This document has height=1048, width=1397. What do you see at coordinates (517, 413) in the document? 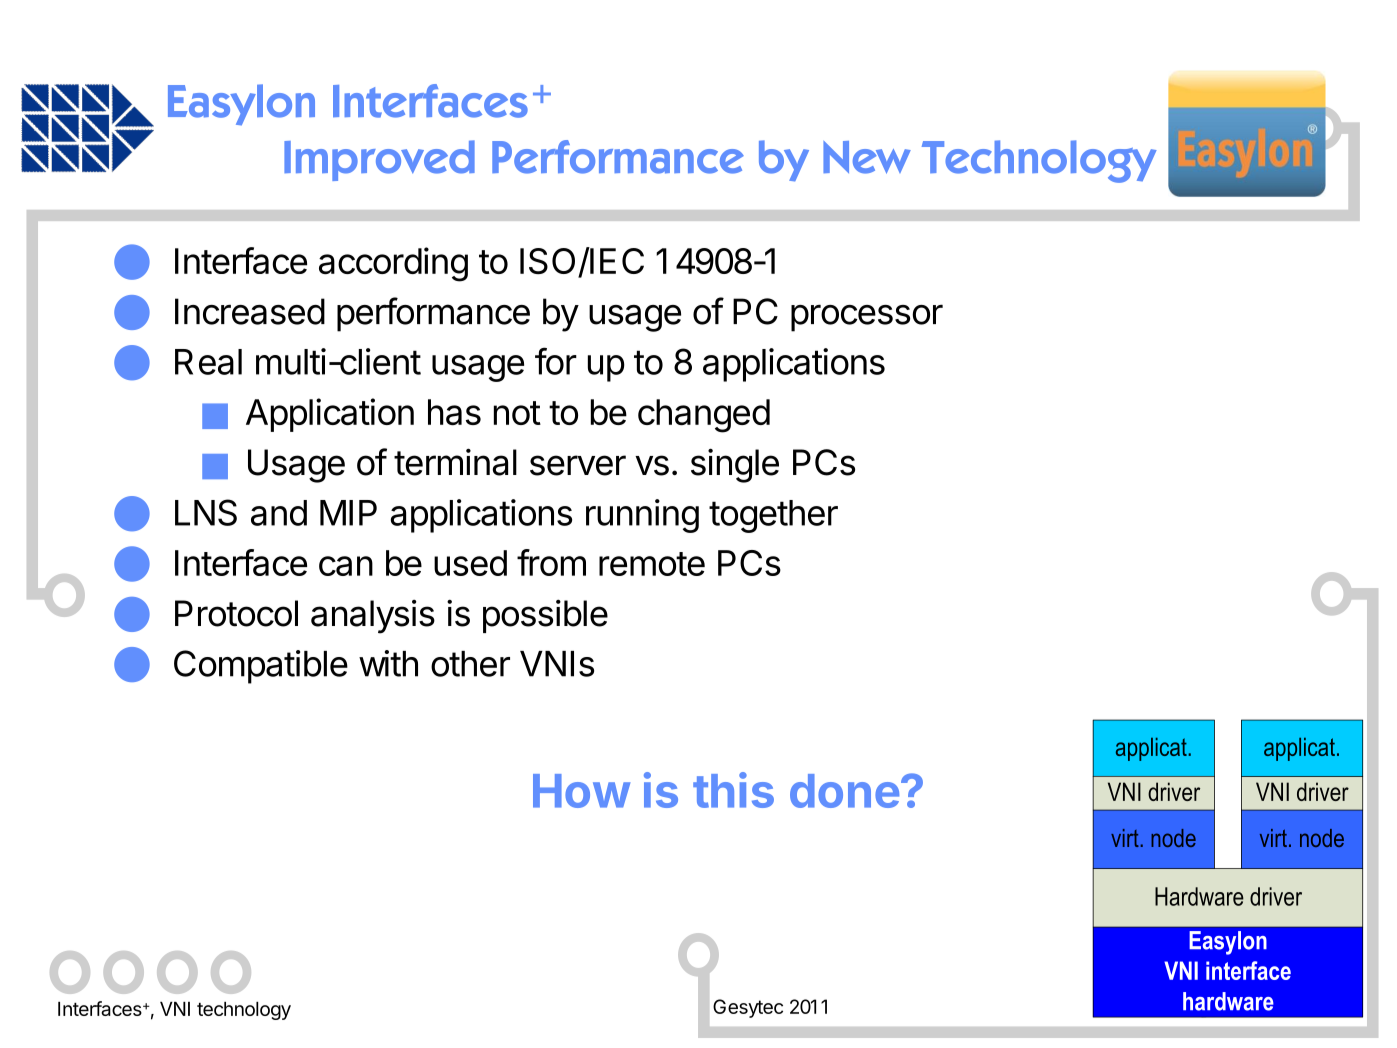
I see `not` at bounding box center [517, 413].
